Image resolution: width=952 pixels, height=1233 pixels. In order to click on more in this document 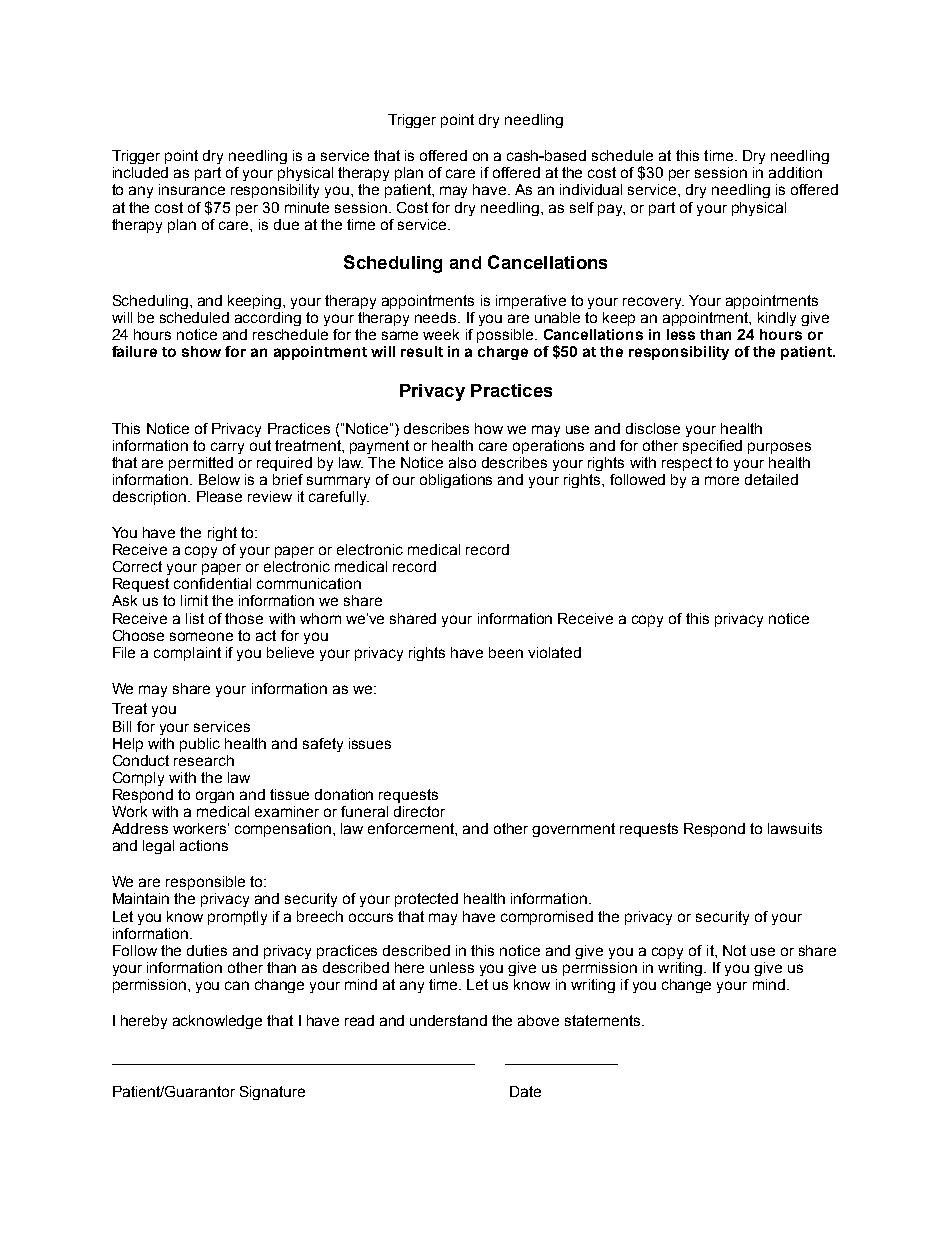, I will do `click(722, 480)`.
